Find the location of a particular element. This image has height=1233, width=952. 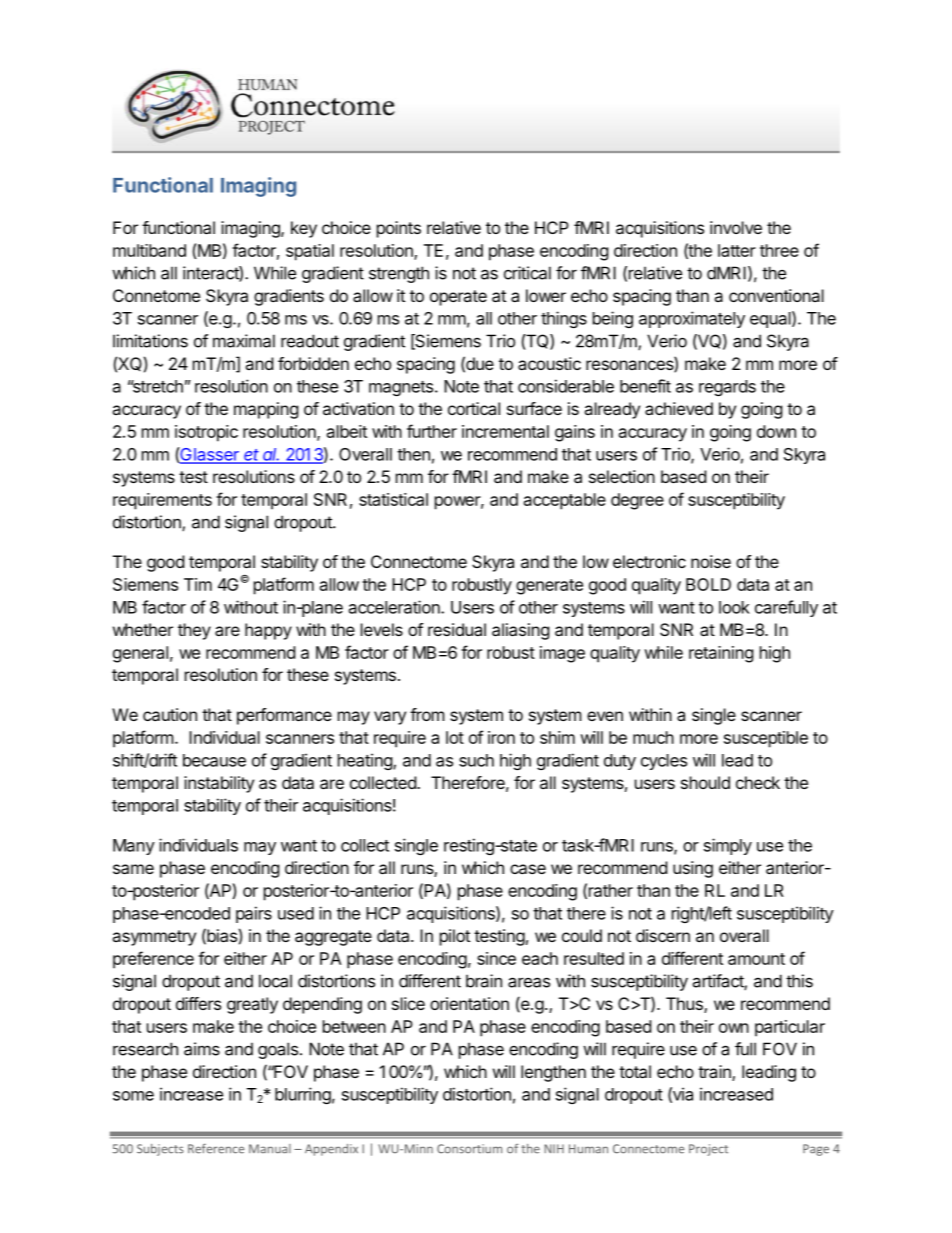

down is located at coordinates (776, 431).
